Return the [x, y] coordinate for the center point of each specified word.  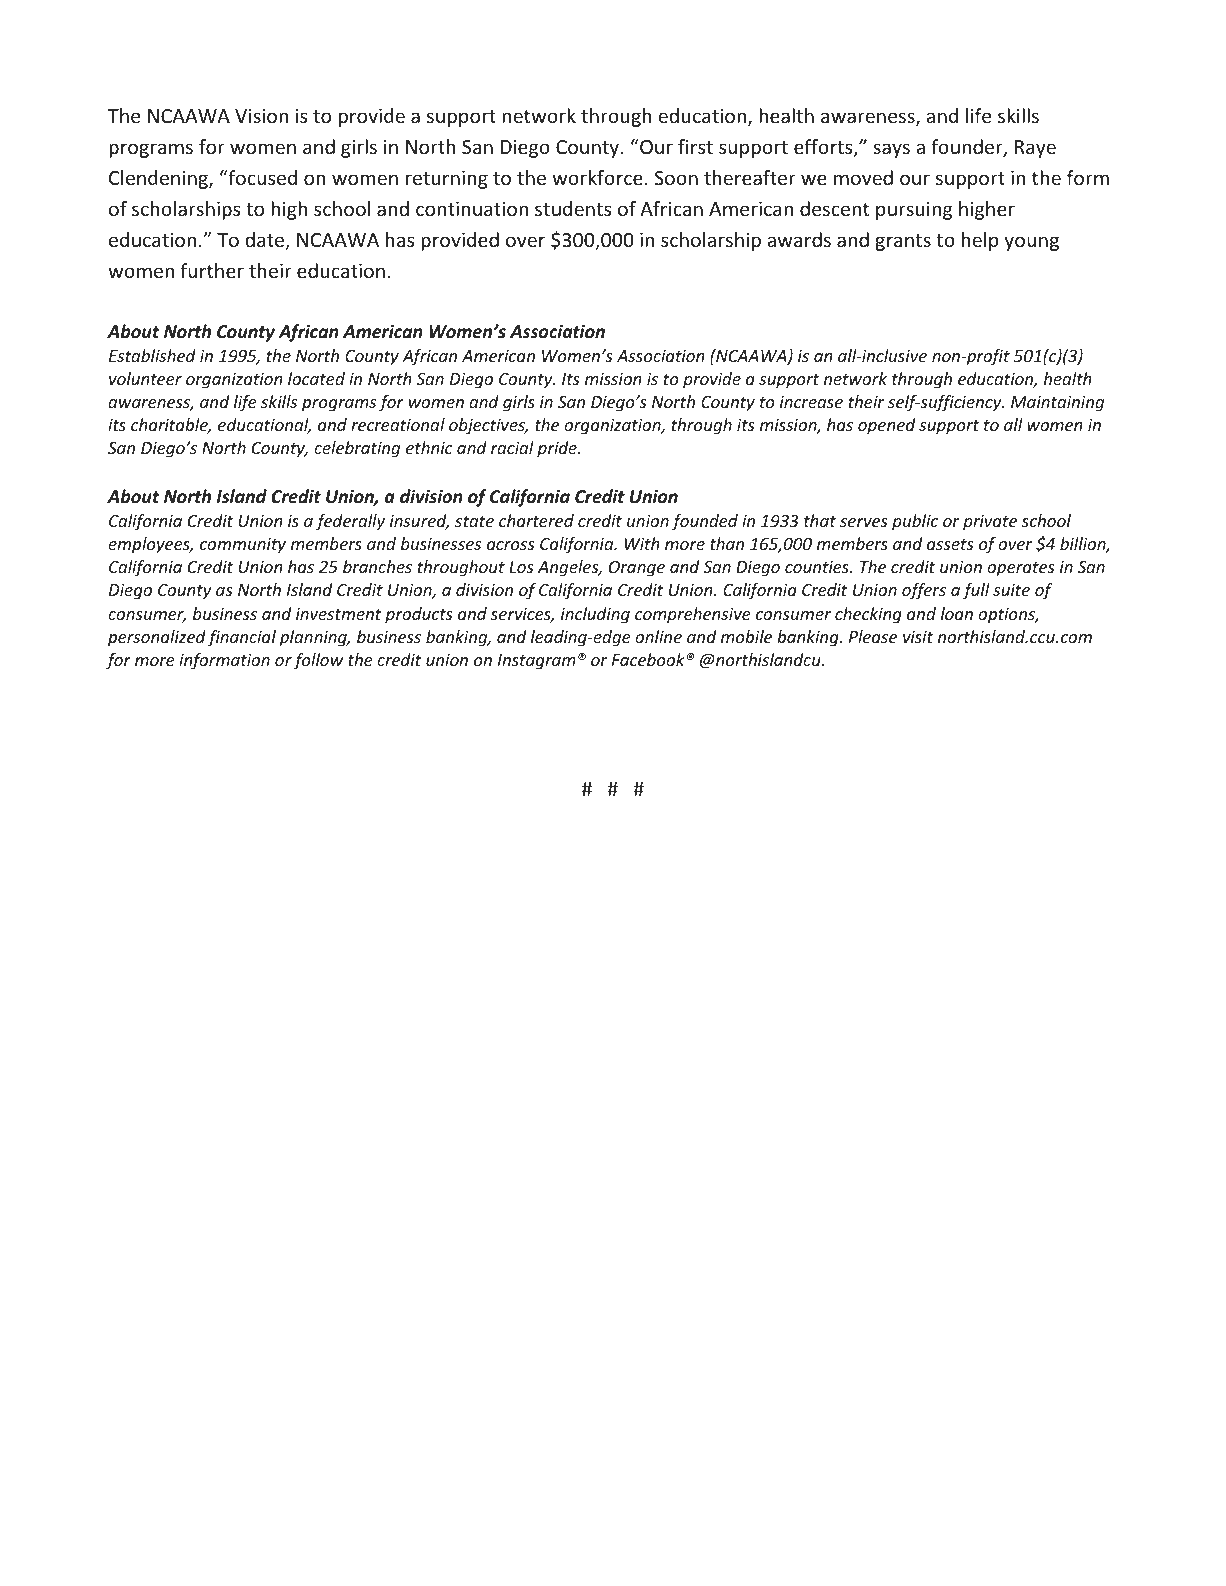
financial [241, 638]
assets [950, 544]
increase [811, 402]
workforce [597, 177]
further [212, 270]
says [891, 150]
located [316, 378]
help [980, 241]
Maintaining [1057, 403]
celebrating [357, 449]
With [642, 543]
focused [261, 177]
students [573, 208]
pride [558, 449]
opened [886, 426]
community [243, 545]
